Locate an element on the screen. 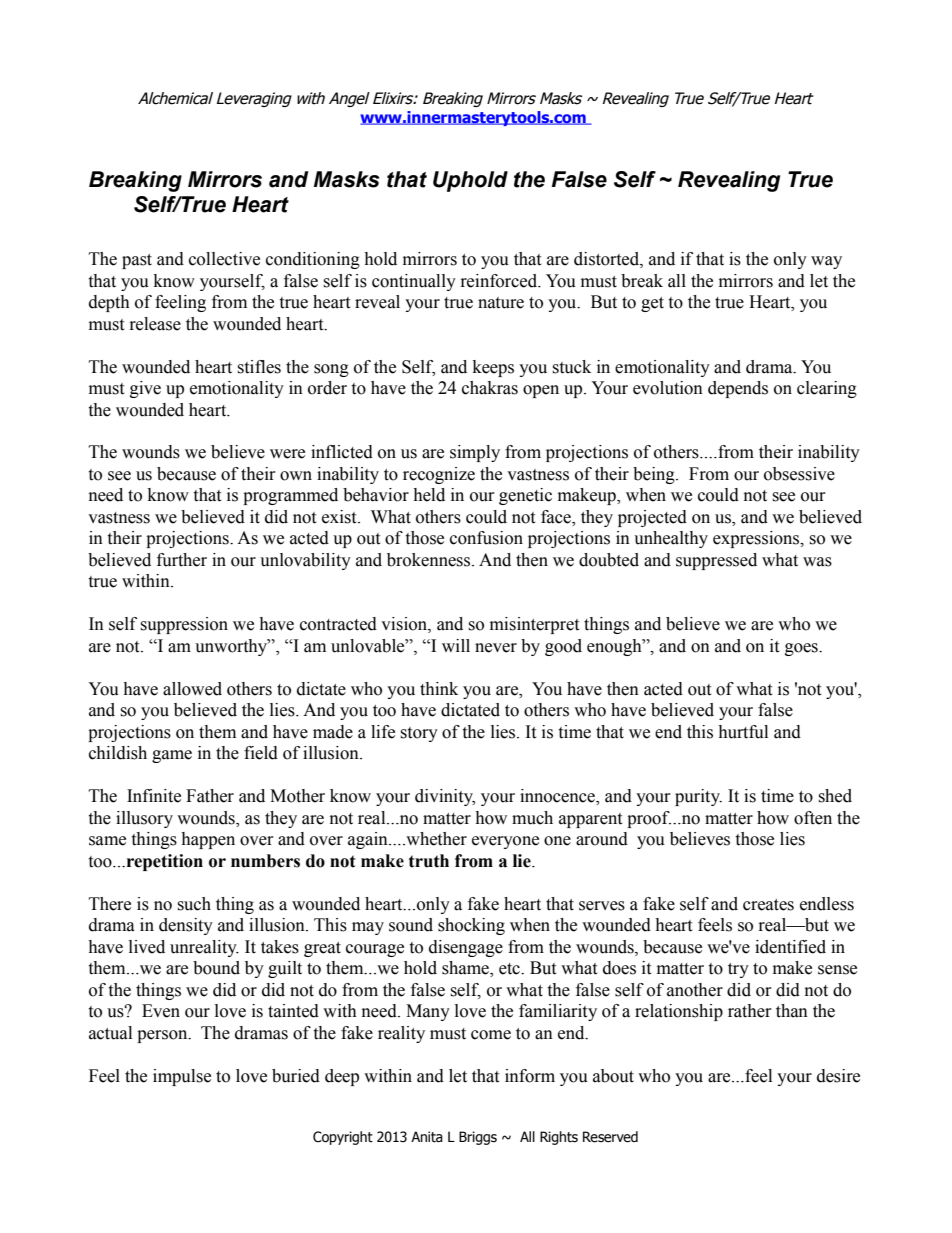 The height and width of the screenshot is (1233, 952). Briggs is located at coordinates (478, 1138).
